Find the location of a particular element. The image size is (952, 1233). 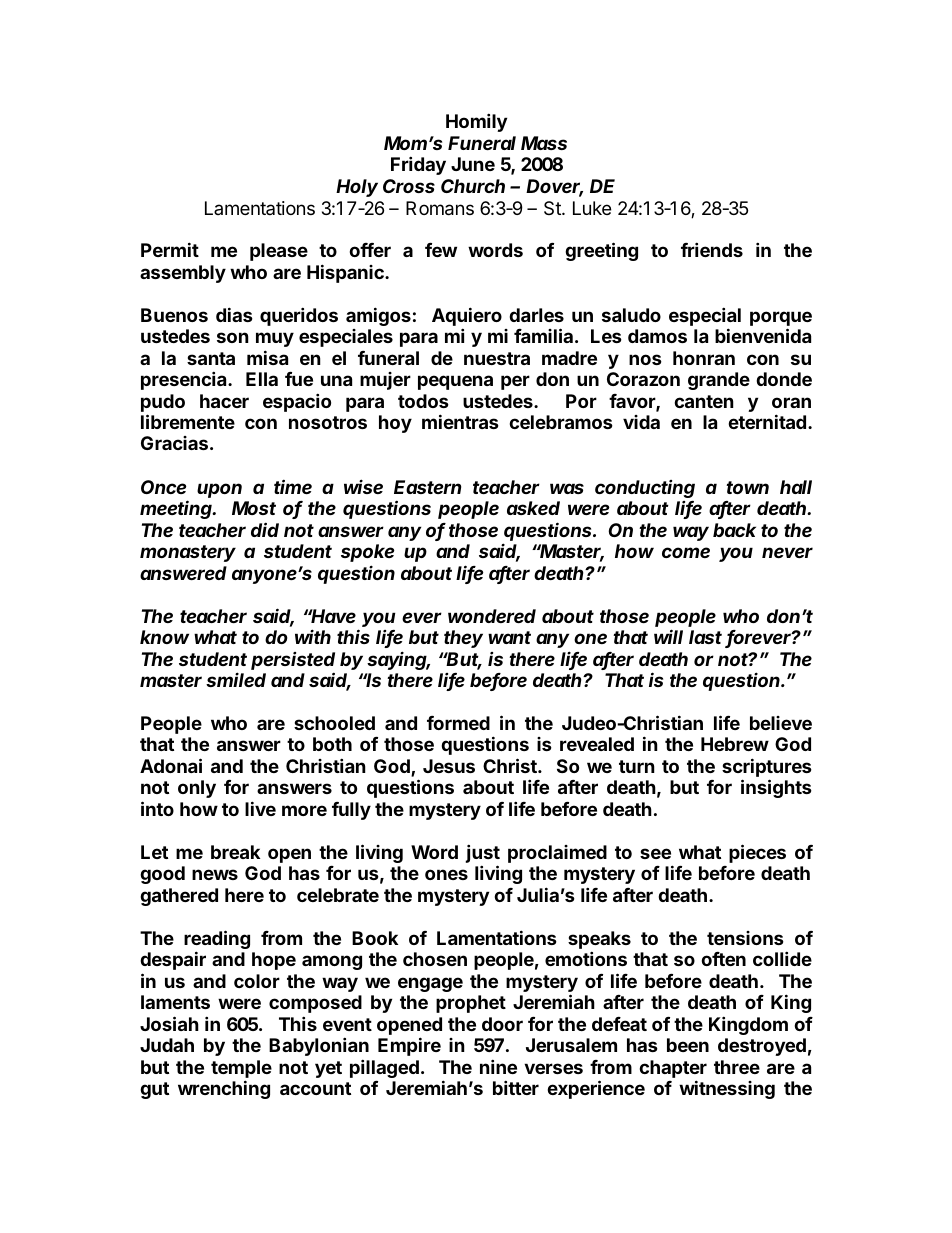

friends is located at coordinates (712, 249).
